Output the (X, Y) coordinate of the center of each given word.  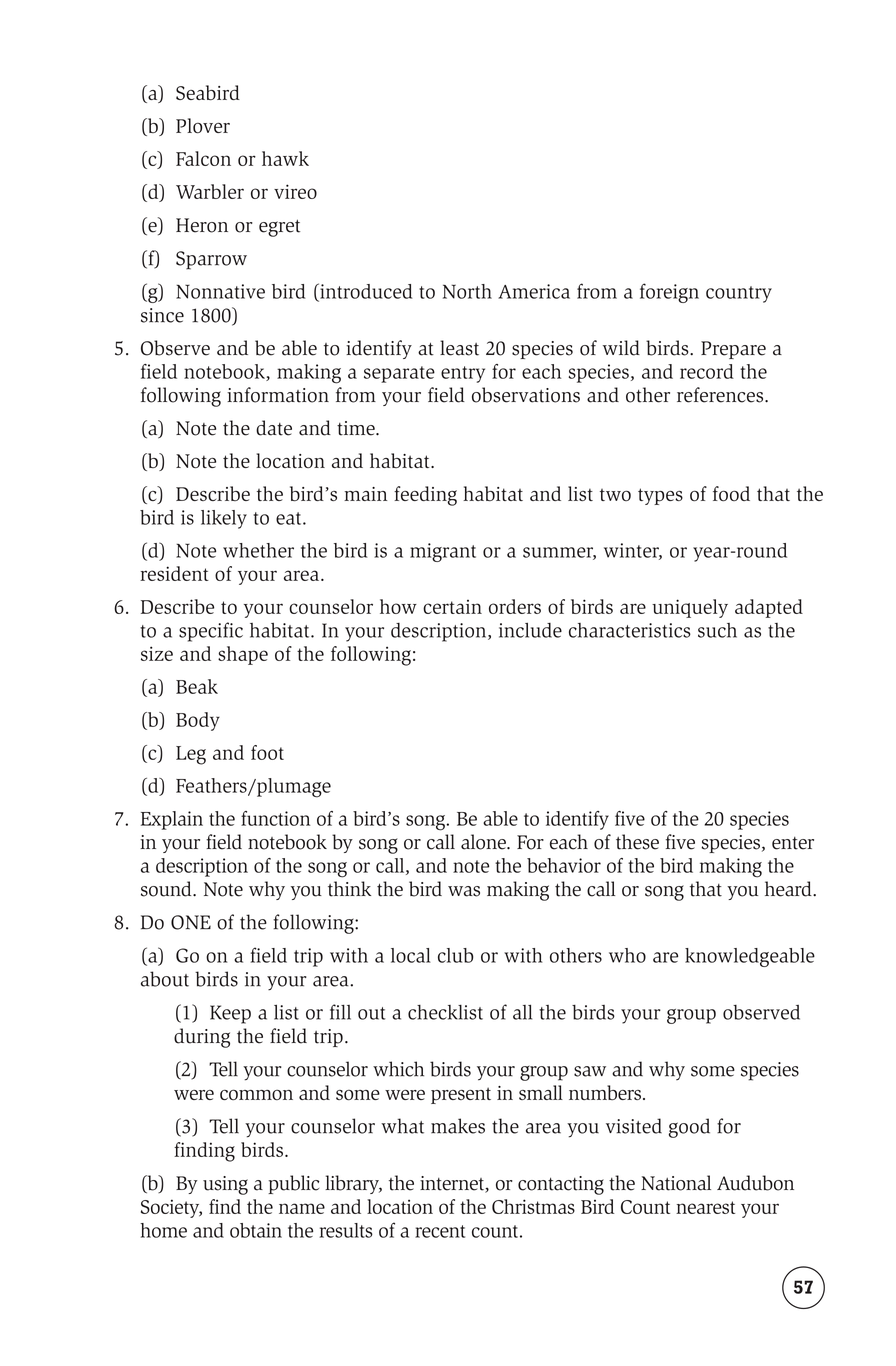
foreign (669, 293)
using (225, 1185)
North (467, 291)
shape (243, 655)
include (530, 630)
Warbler (210, 191)
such (717, 630)
